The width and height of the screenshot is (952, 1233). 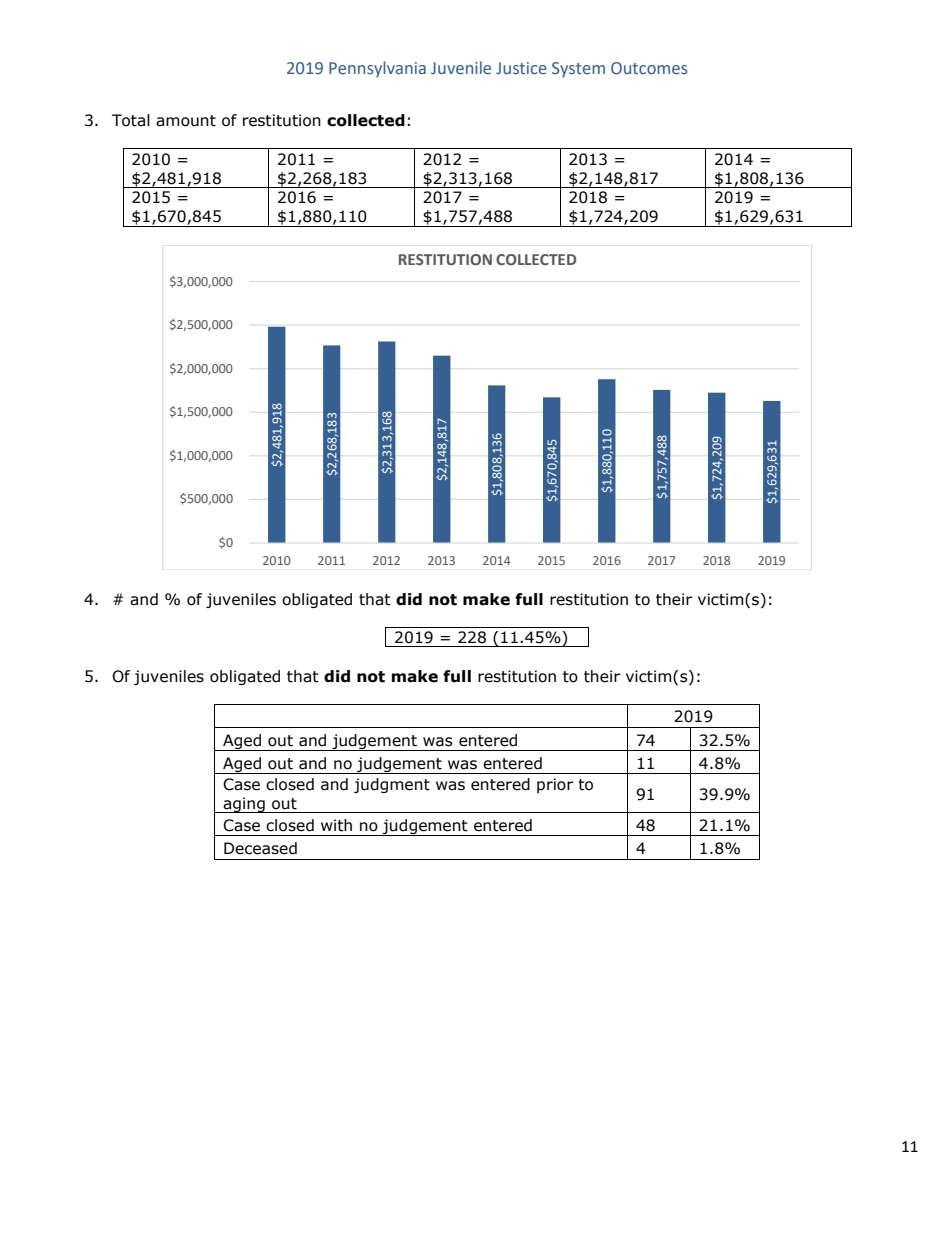 What do you see at coordinates (521, 68) in the screenshot?
I see `Justice` at bounding box center [521, 68].
